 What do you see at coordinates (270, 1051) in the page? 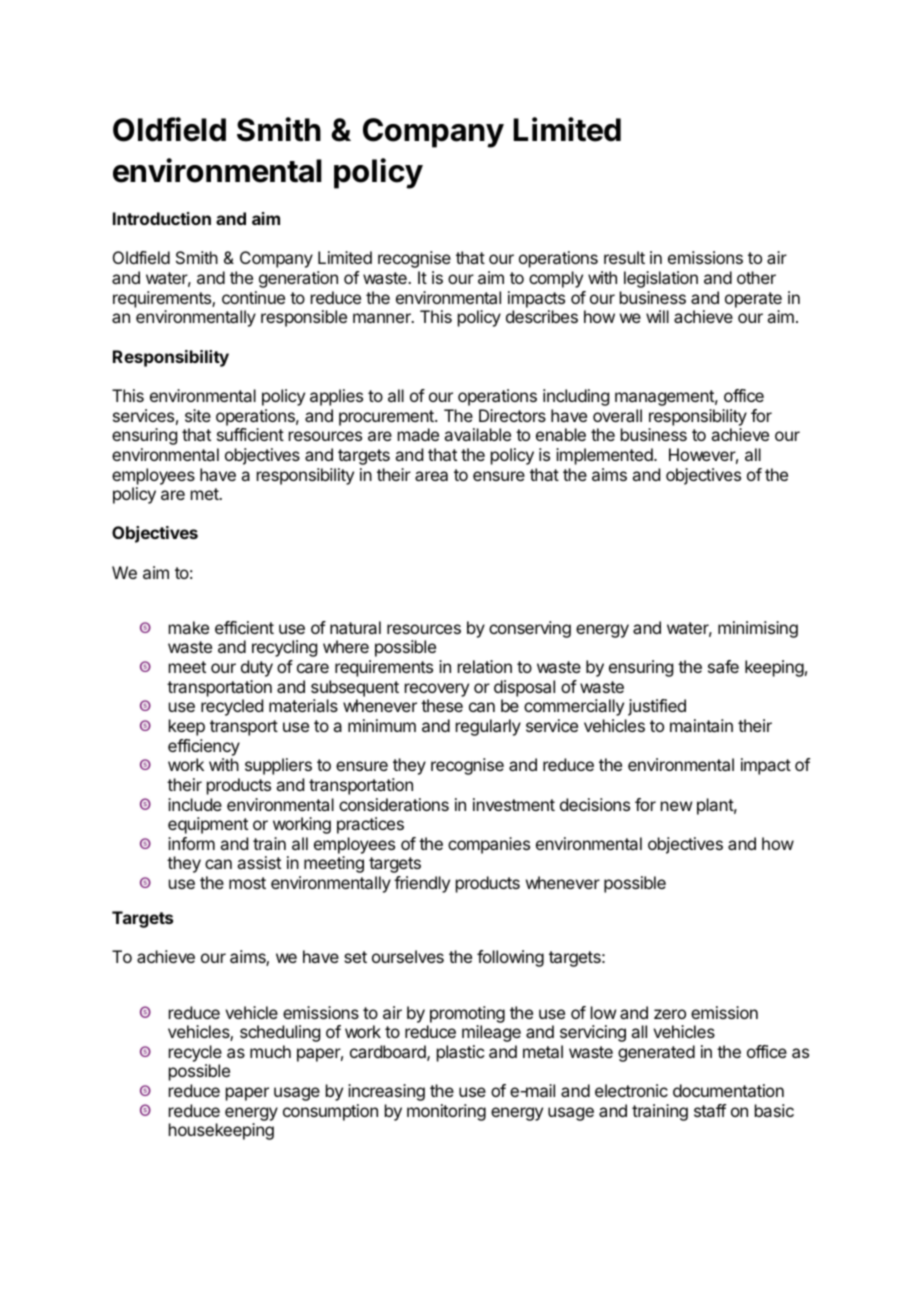
I see `much` at bounding box center [270, 1051].
